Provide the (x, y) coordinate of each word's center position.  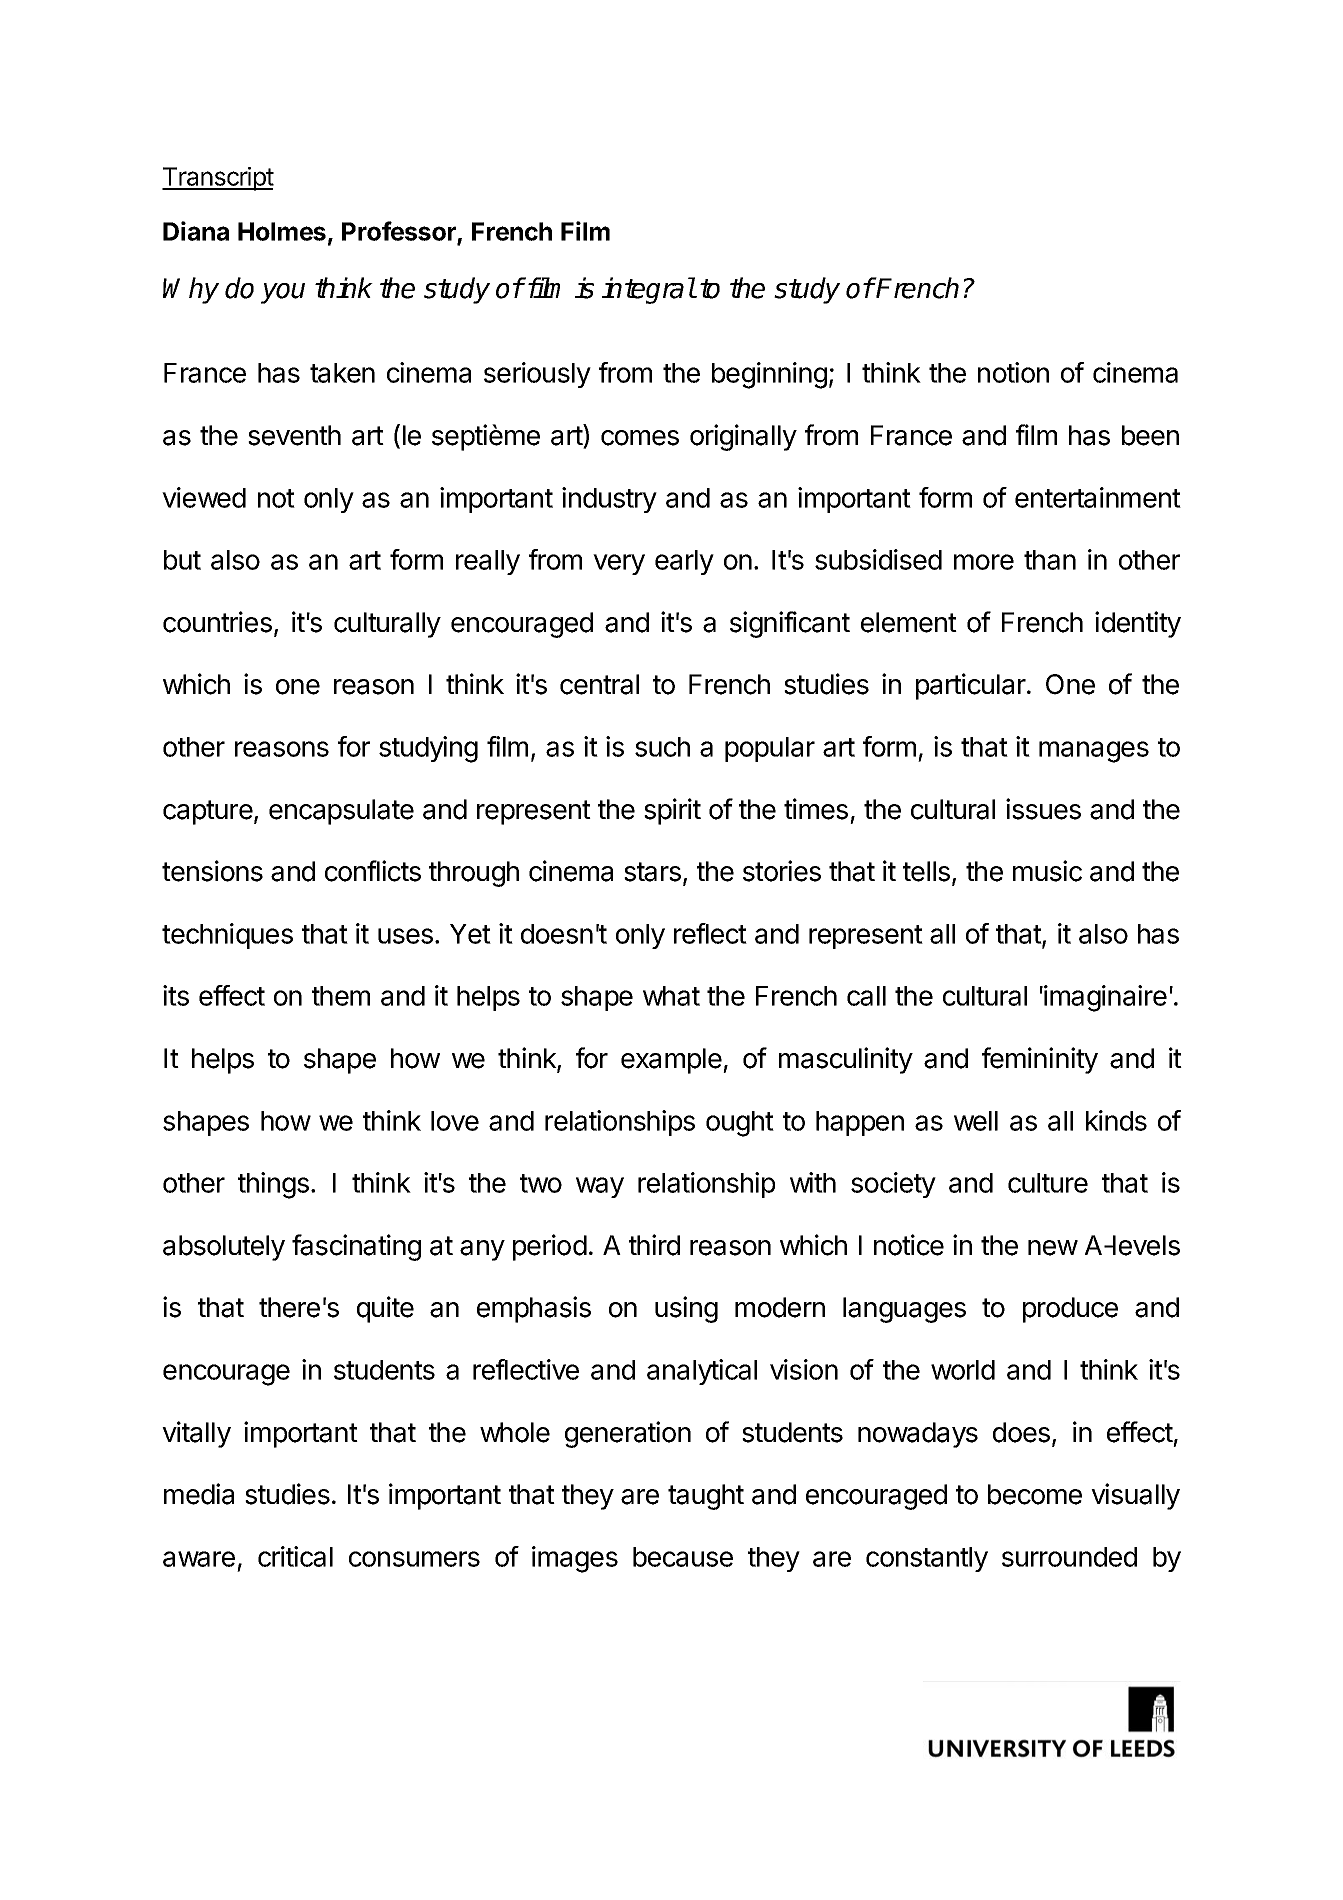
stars (652, 872)
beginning (769, 375)
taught (706, 1497)
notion (1013, 372)
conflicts (373, 871)
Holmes (282, 231)
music (1047, 871)
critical (295, 1556)
